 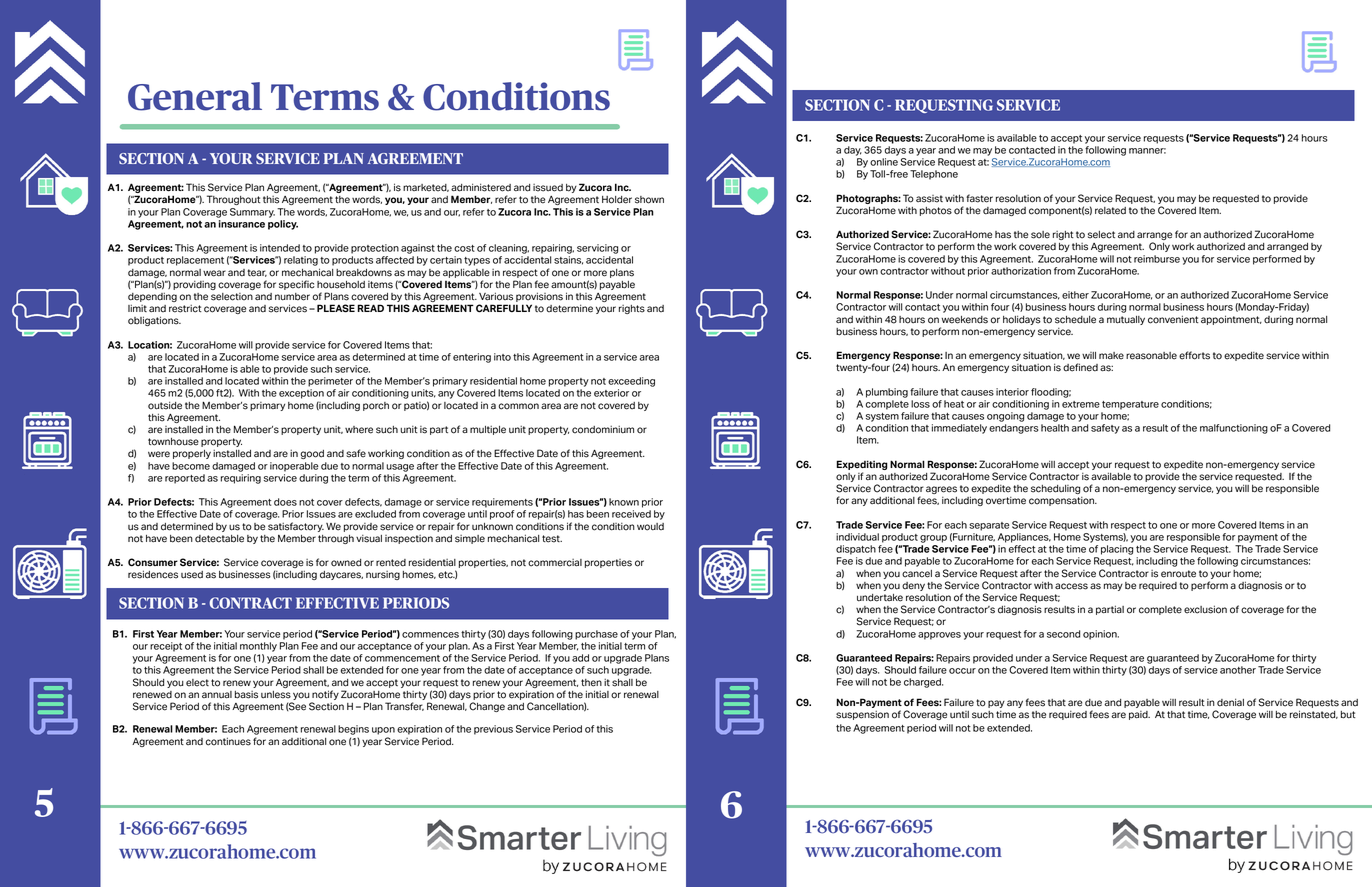 What do you see at coordinates (301, 261) in the image?
I see `relating` at bounding box center [301, 261].
